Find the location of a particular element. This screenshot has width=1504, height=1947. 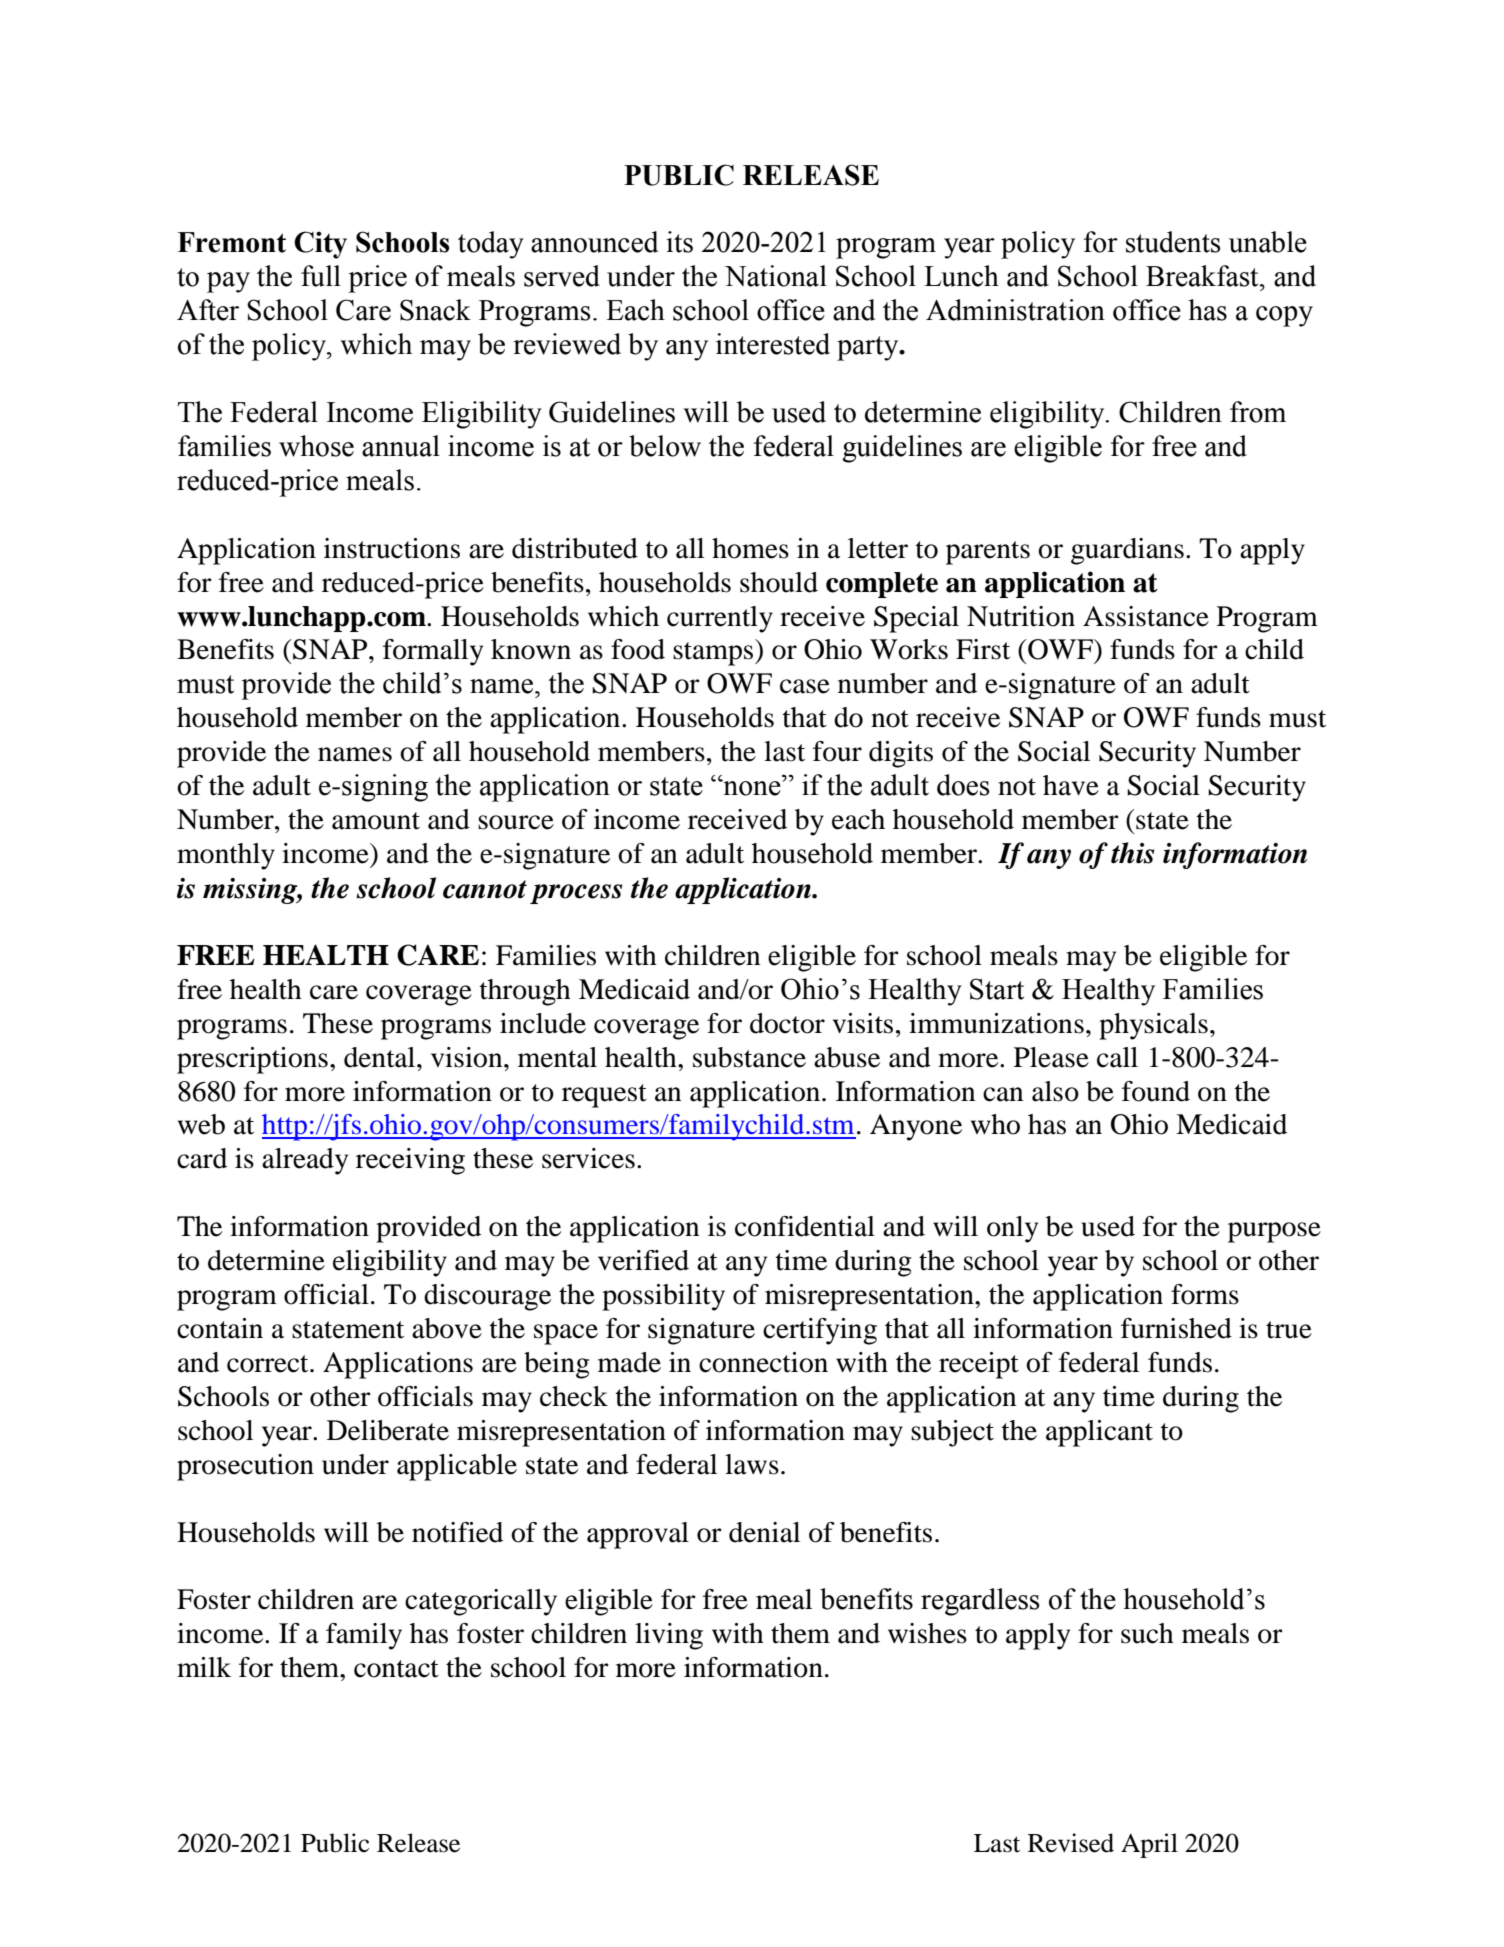

formally is located at coordinates (433, 652).
